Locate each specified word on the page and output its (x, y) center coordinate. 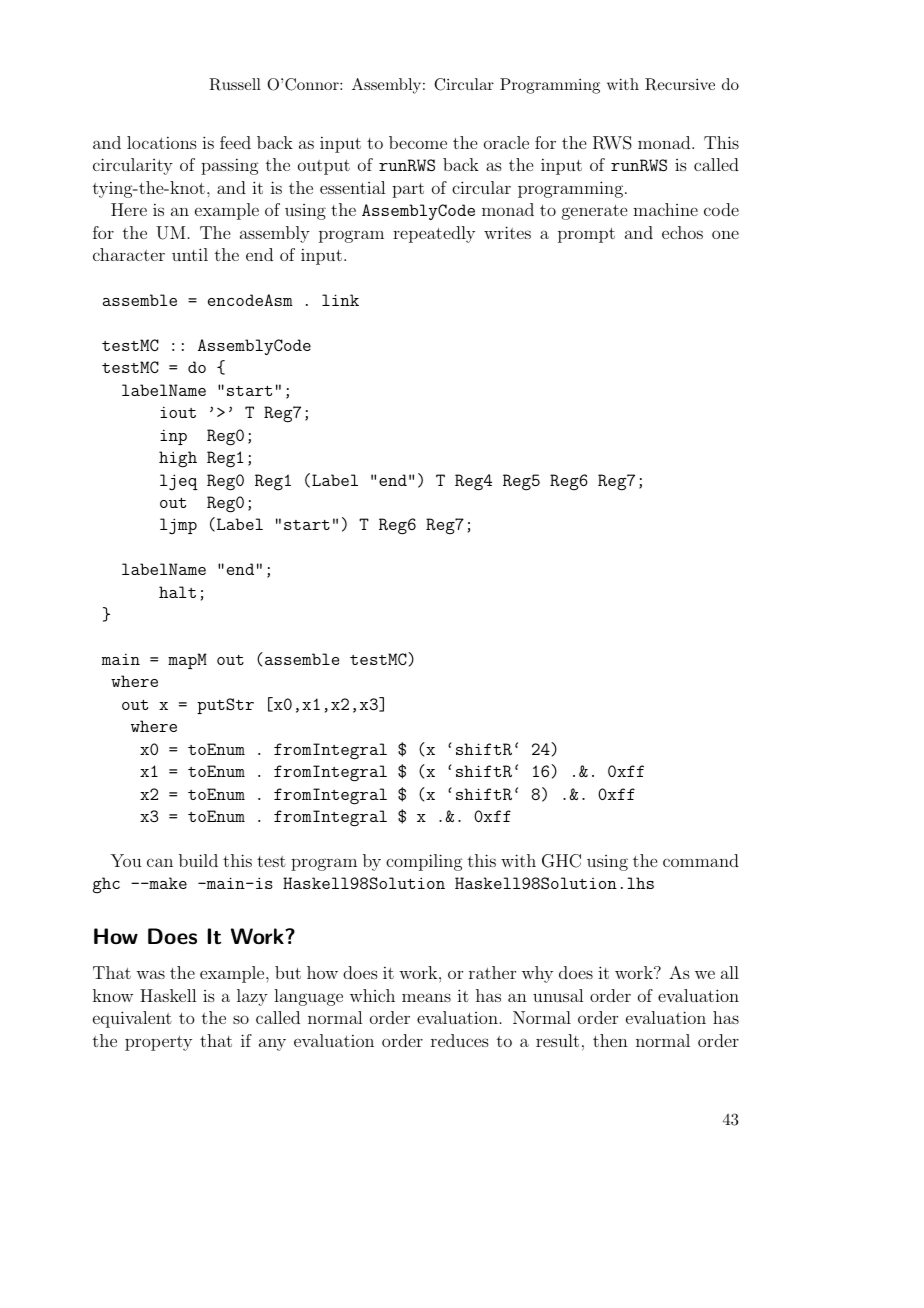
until (190, 254)
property (158, 1043)
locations (162, 142)
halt (177, 592)
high (178, 459)
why (537, 974)
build (198, 860)
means (426, 997)
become (418, 142)
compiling (424, 862)
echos (682, 232)
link (340, 300)
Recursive (680, 84)
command (701, 860)
